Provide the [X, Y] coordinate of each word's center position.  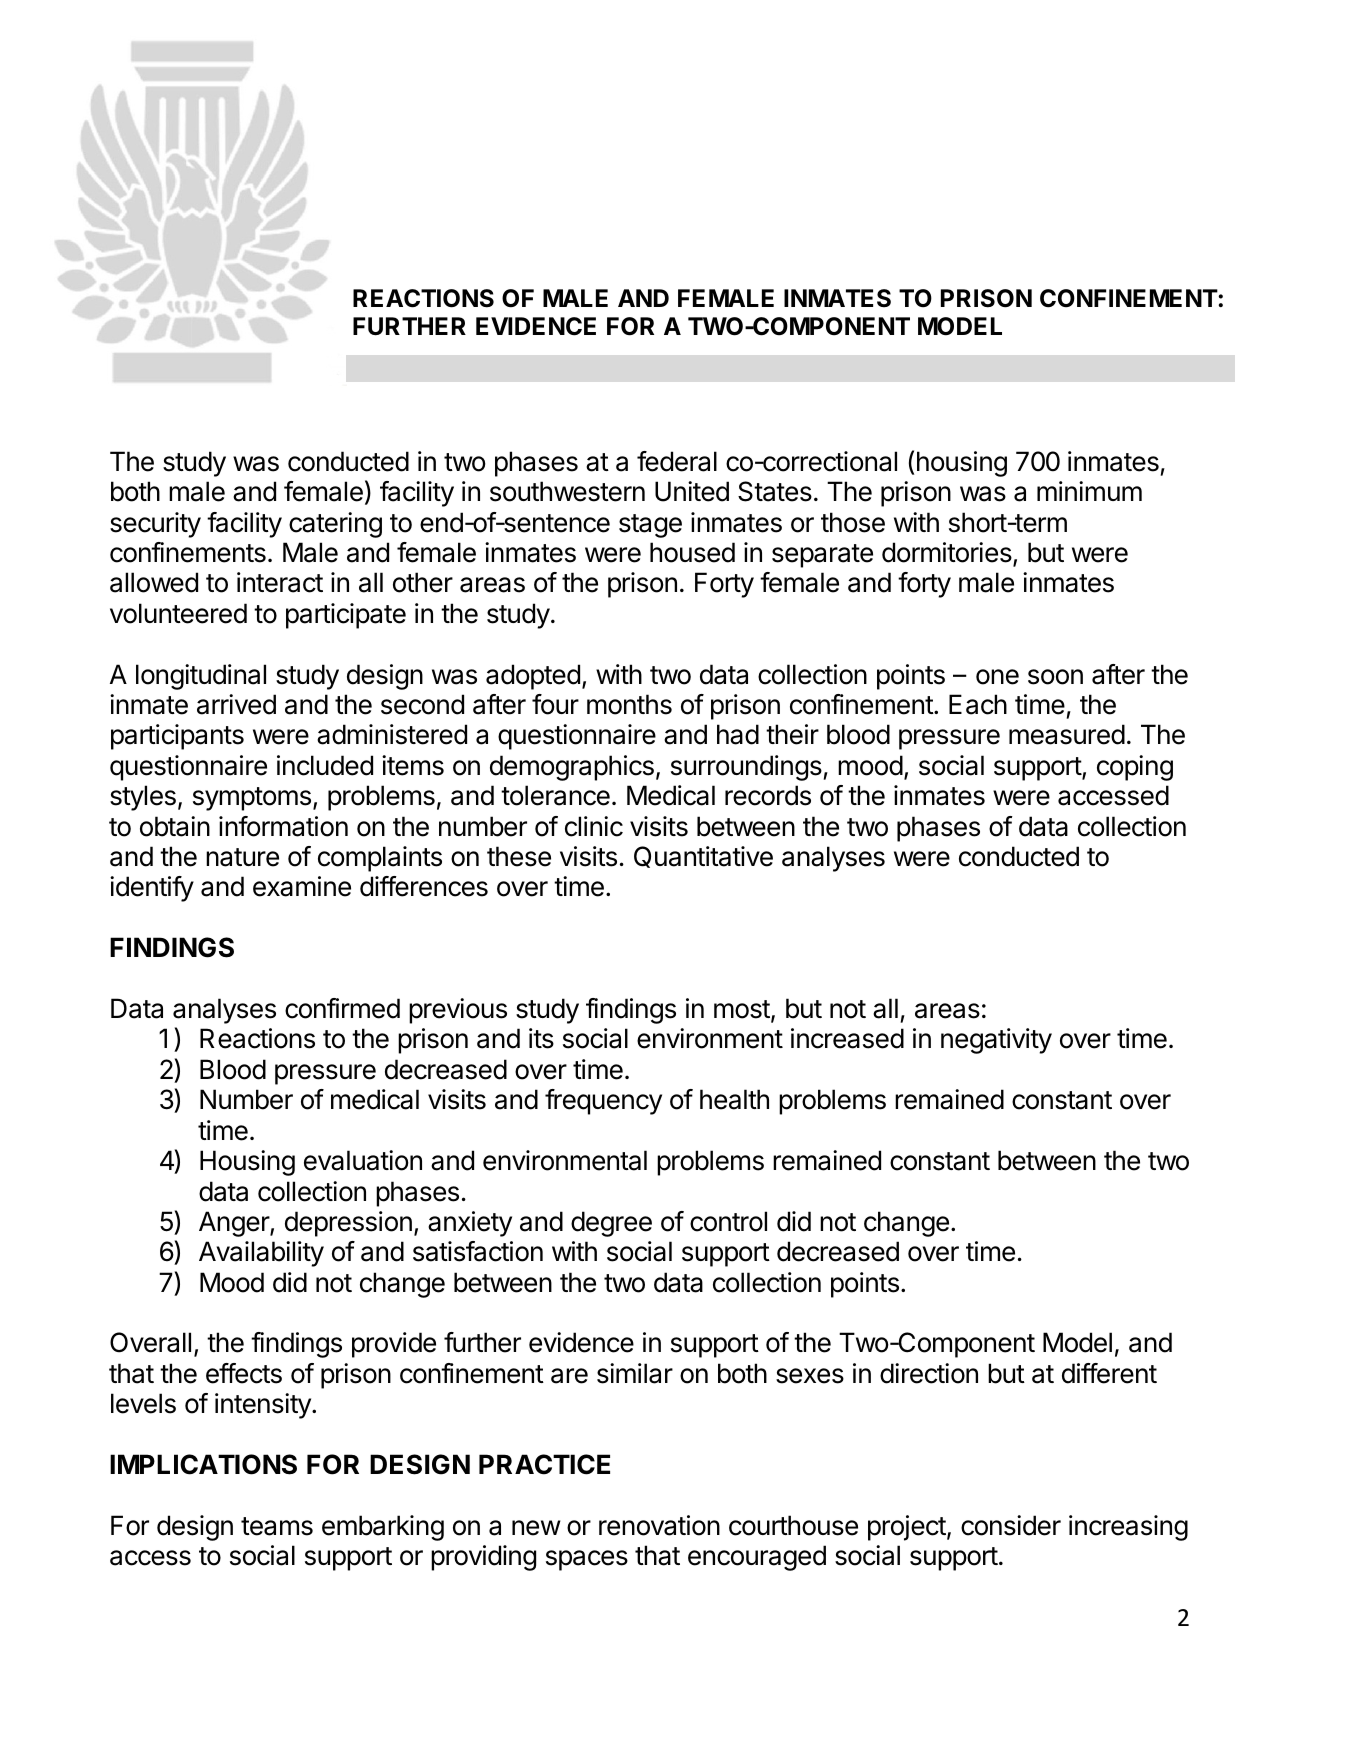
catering [335, 525]
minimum [1089, 491]
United [692, 491]
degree [611, 1224]
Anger [235, 1224]
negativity [996, 1041]
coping [1135, 768]
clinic [594, 826]
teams [277, 1526]
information [283, 826]
